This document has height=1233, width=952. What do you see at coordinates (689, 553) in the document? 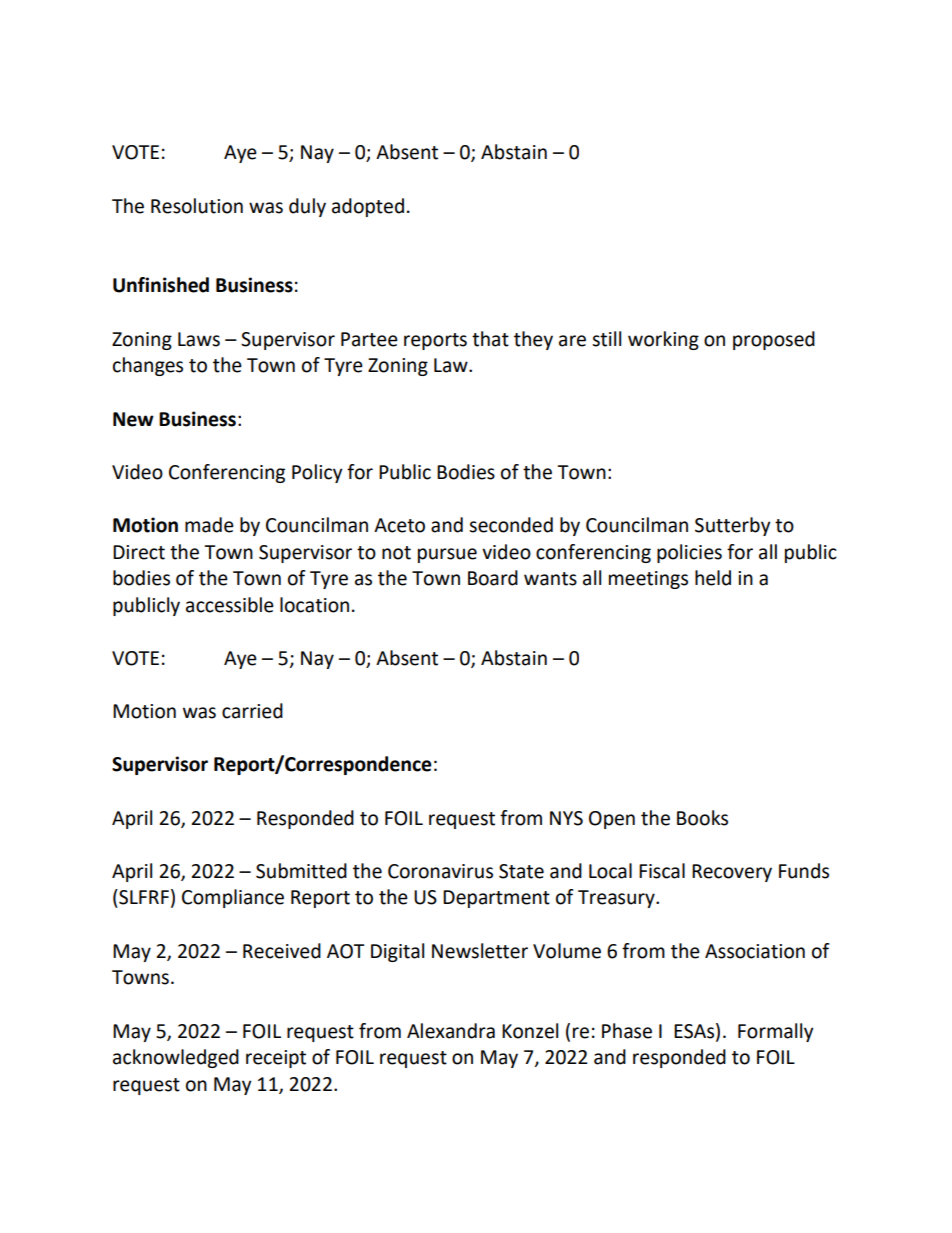
I see `policies` at bounding box center [689, 553].
